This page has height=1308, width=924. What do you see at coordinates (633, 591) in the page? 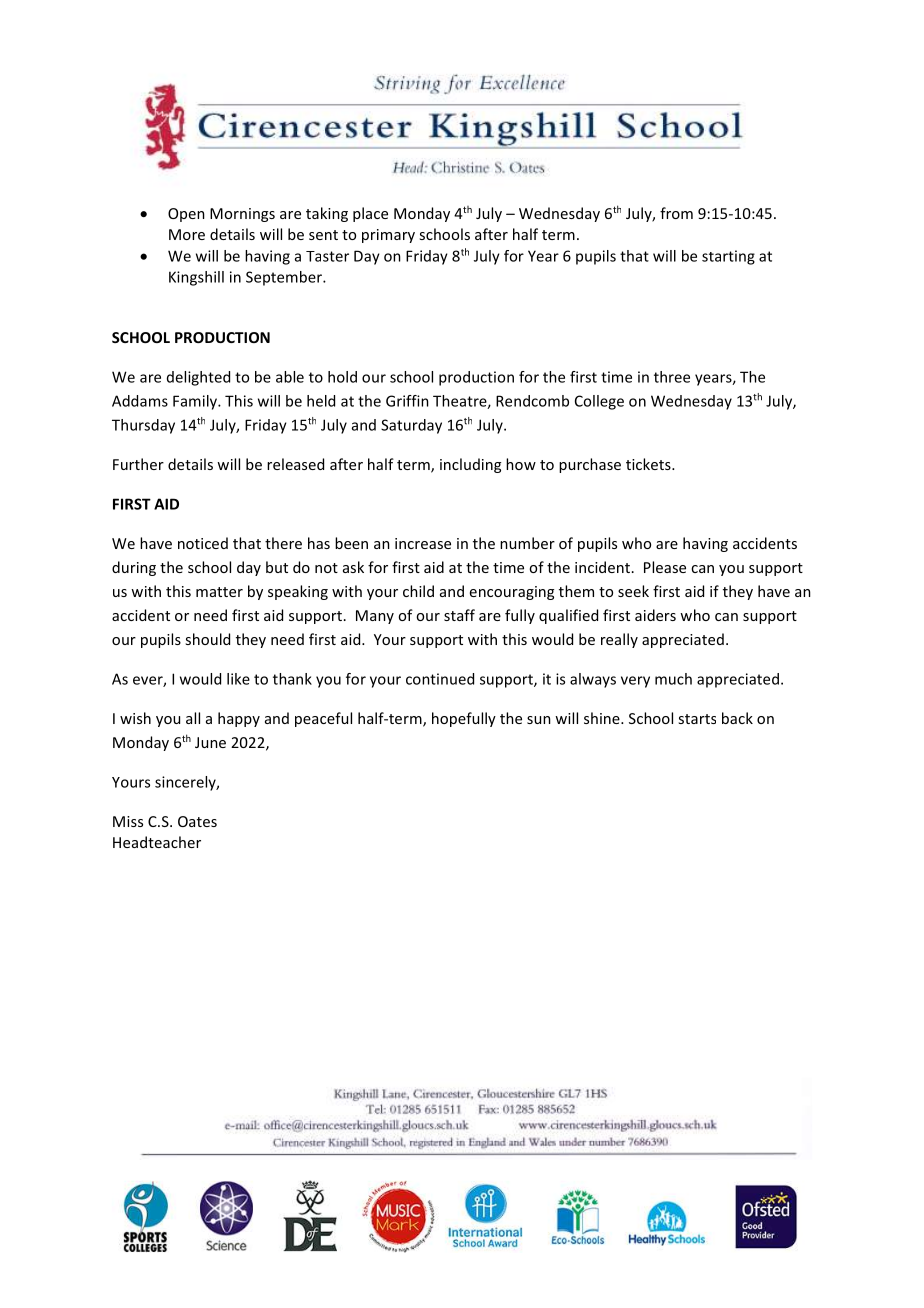
I see `seek` at bounding box center [633, 591].
